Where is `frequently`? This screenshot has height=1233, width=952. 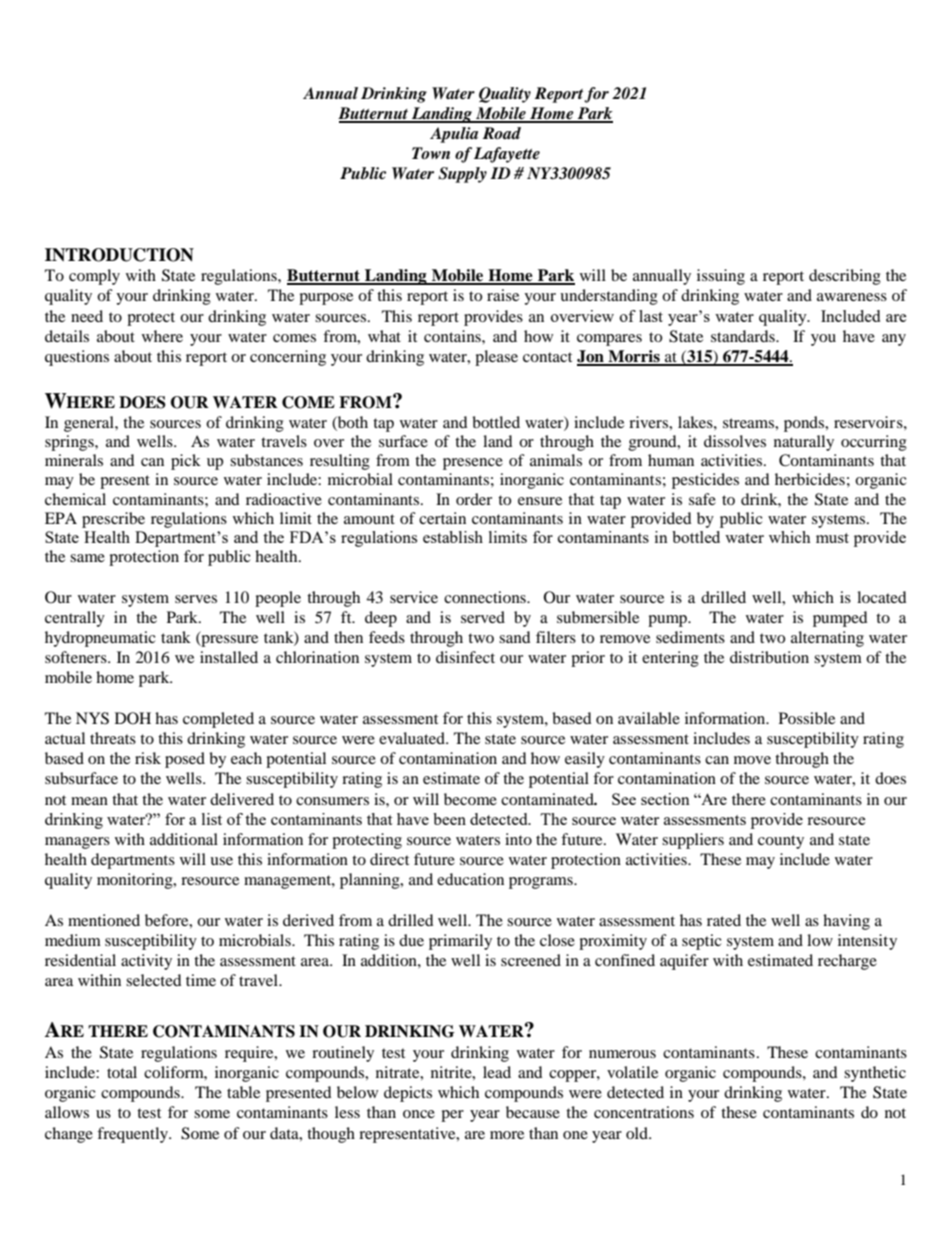 frequently is located at coordinates (134, 1135).
